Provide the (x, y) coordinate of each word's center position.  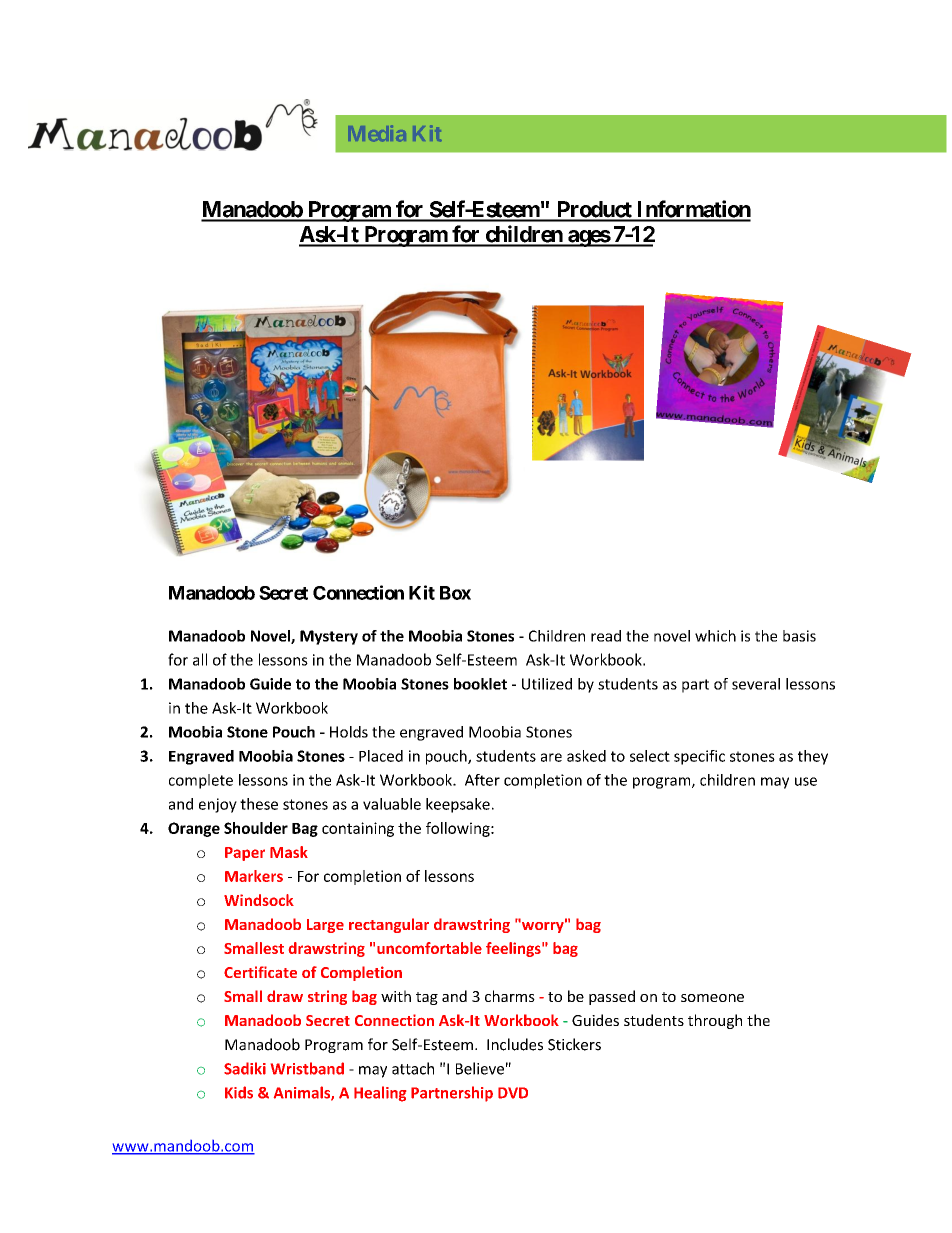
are (551, 757)
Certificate (260, 972)
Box (455, 593)
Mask (289, 852)
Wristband (307, 1068)
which (715, 636)
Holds (349, 732)
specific (699, 757)
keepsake (458, 805)
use (806, 781)
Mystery (329, 637)
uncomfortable (429, 948)
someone (712, 998)
